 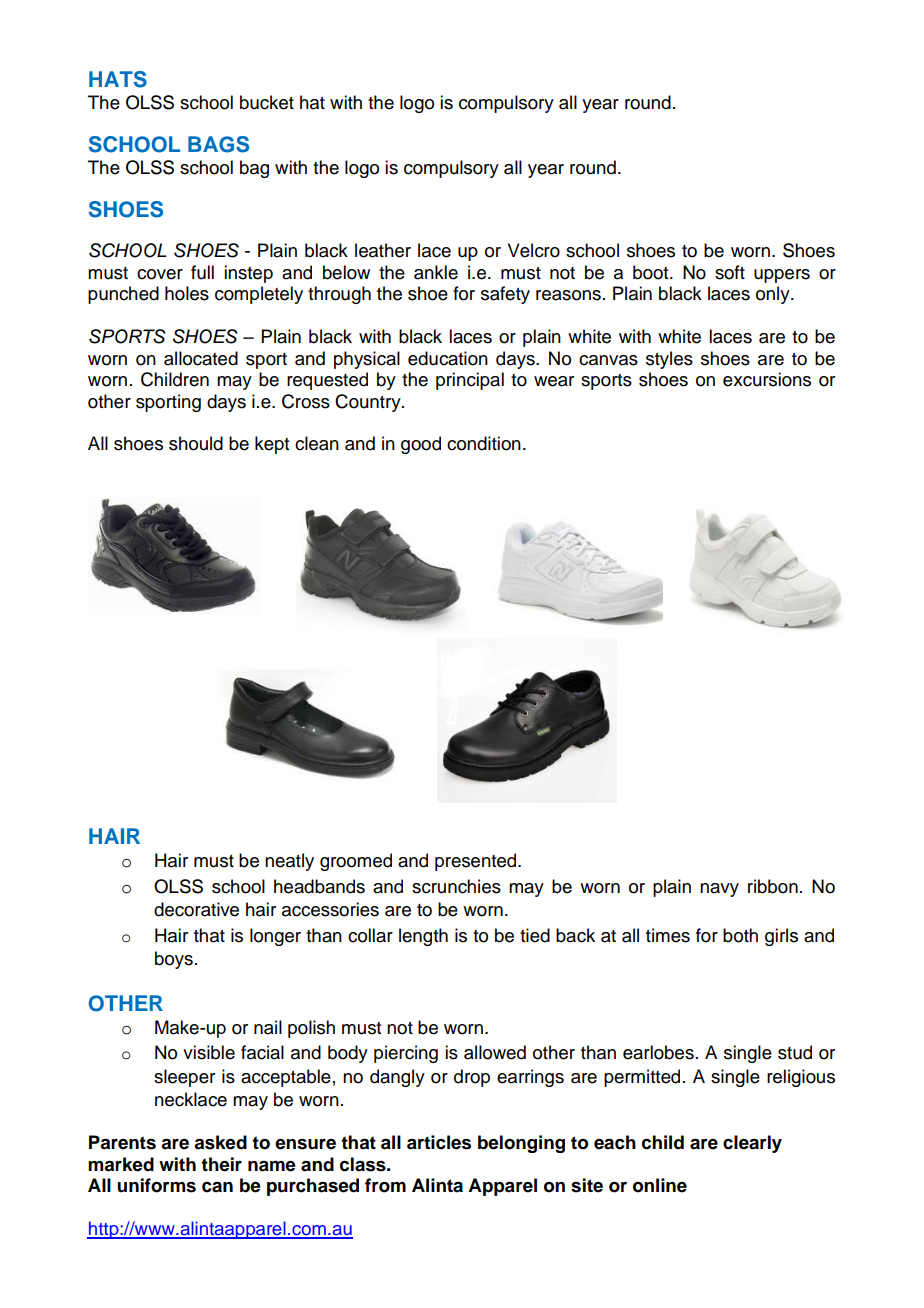 I want to click on holes, so click(x=187, y=293).
